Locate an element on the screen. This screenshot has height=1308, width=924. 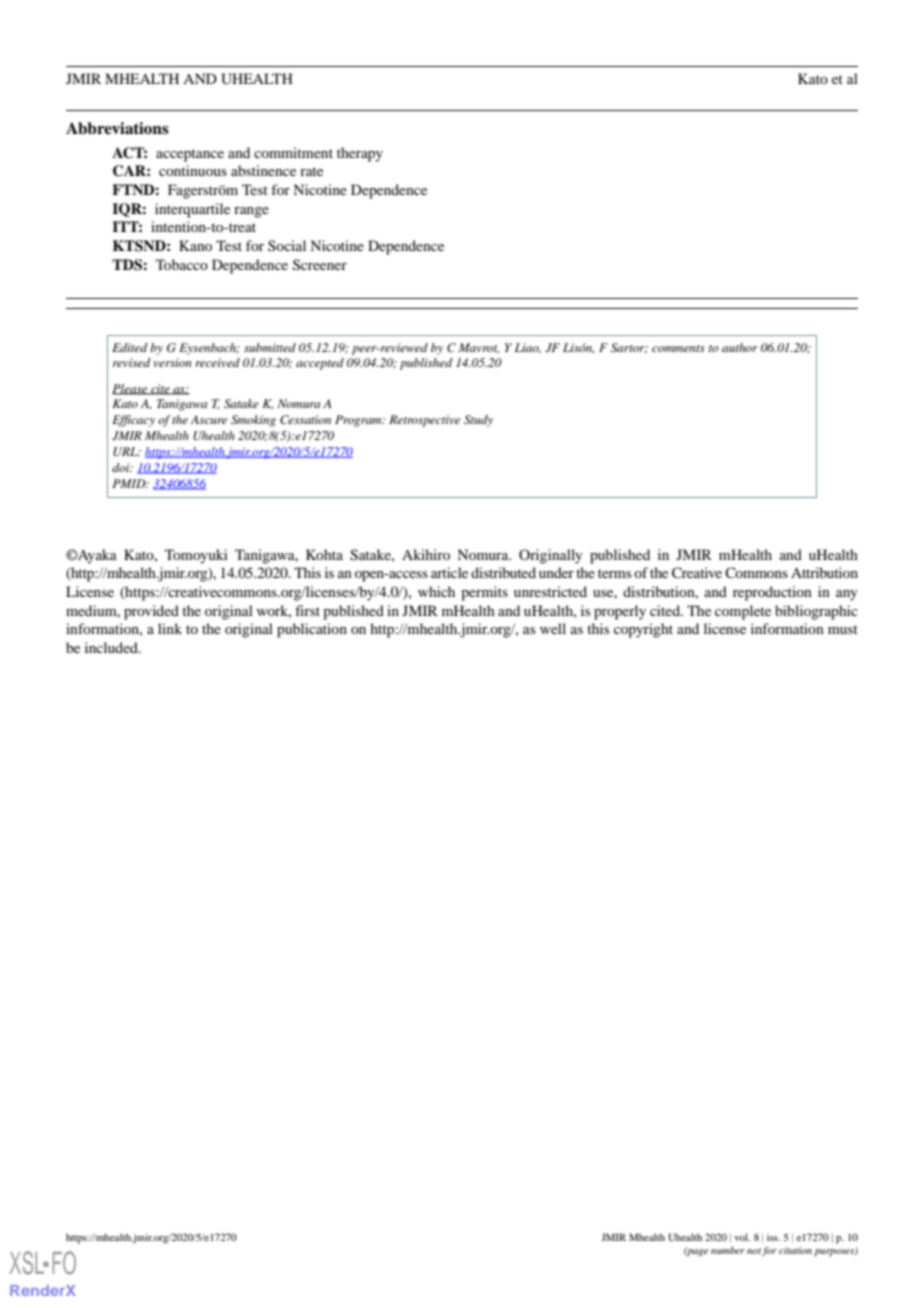
iss is located at coordinates (773, 1237).
